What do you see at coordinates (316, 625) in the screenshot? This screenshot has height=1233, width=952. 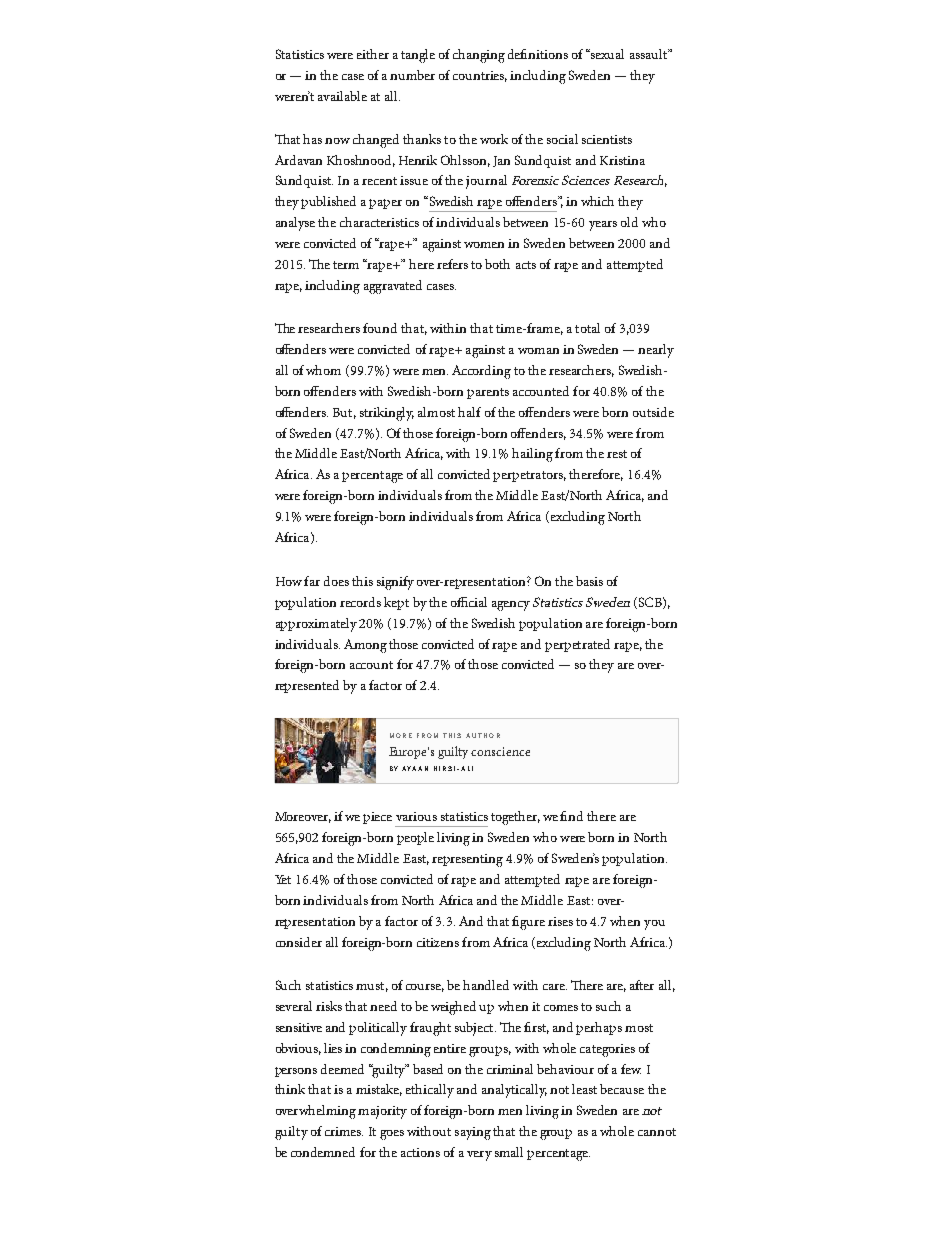 I see `approximately` at bounding box center [316, 625].
